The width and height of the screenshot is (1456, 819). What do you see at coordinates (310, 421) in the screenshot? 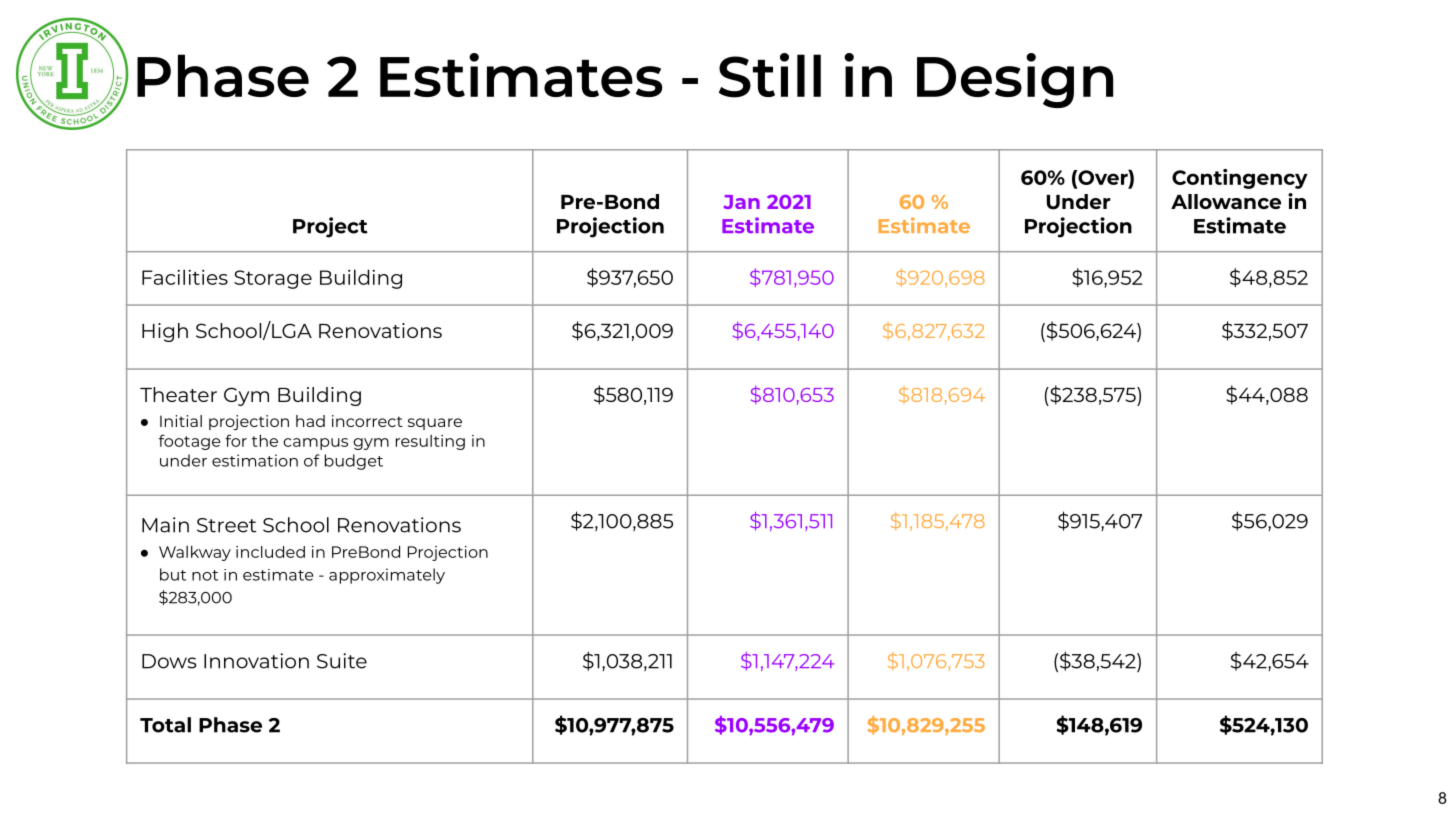
I see `had` at bounding box center [310, 421].
